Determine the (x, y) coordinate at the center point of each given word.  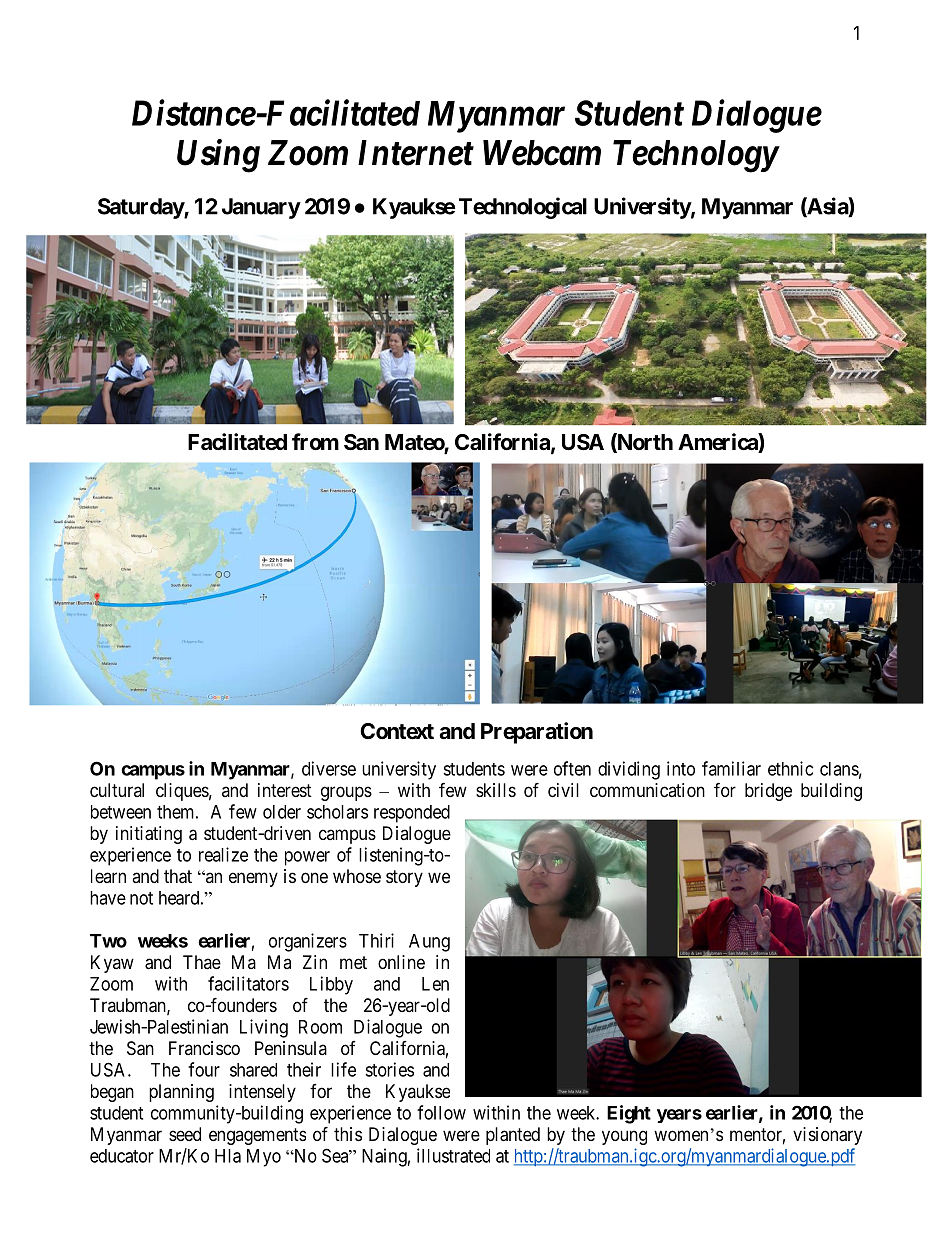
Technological (523, 208)
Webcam (542, 153)
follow (441, 1112)
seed (185, 1134)
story (404, 878)
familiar (731, 768)
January (261, 208)
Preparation (537, 733)
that (178, 876)
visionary (827, 1136)
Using (218, 156)
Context (397, 731)
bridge (768, 792)
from (315, 441)
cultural (117, 790)
